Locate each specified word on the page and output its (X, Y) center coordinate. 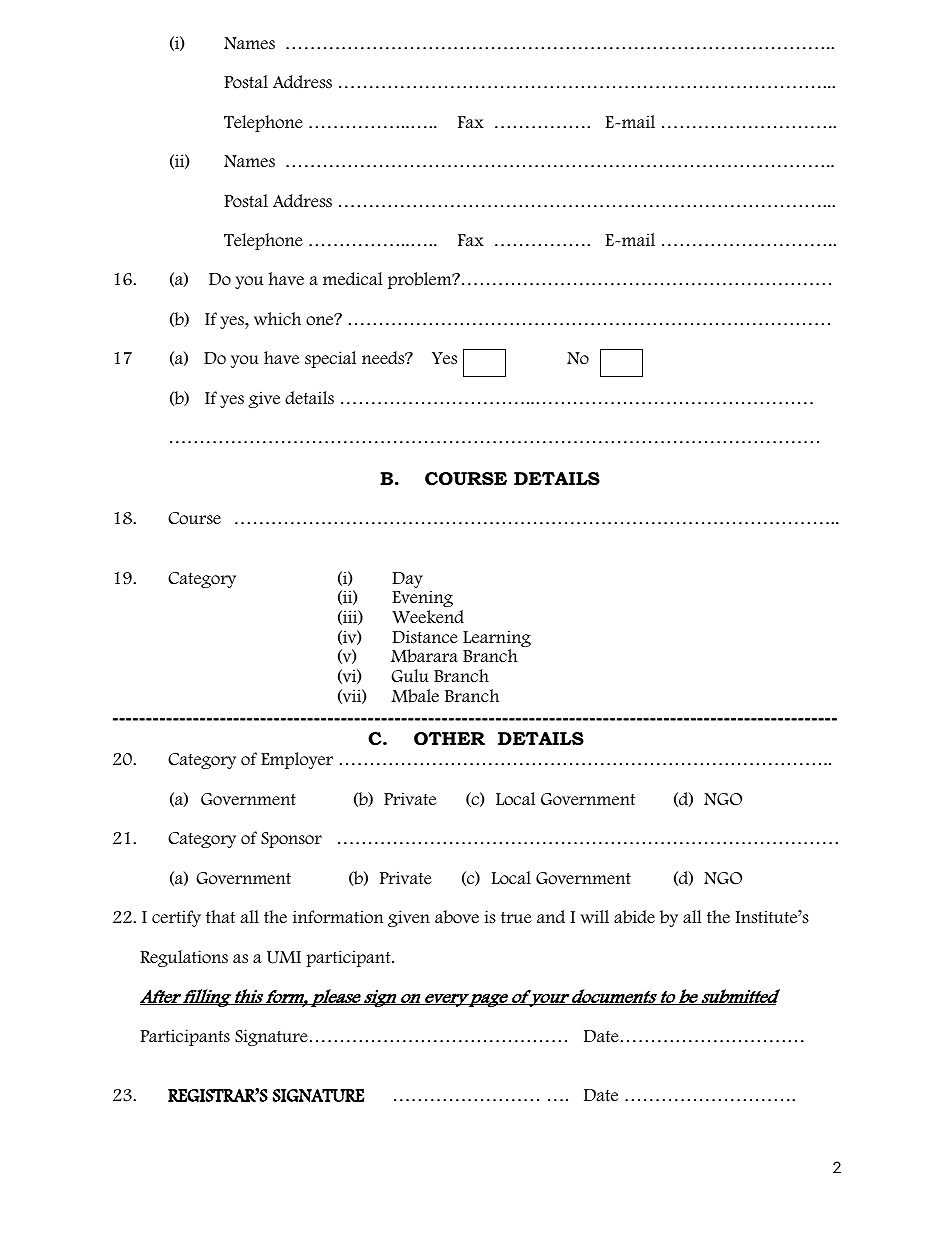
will (595, 917)
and (551, 917)
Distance (425, 637)
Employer (297, 760)
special (330, 359)
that (220, 917)
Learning (497, 640)
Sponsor (291, 840)
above (457, 917)
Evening (422, 598)
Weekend (428, 617)
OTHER (449, 738)
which (277, 319)
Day (407, 580)
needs (384, 358)
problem (421, 280)
